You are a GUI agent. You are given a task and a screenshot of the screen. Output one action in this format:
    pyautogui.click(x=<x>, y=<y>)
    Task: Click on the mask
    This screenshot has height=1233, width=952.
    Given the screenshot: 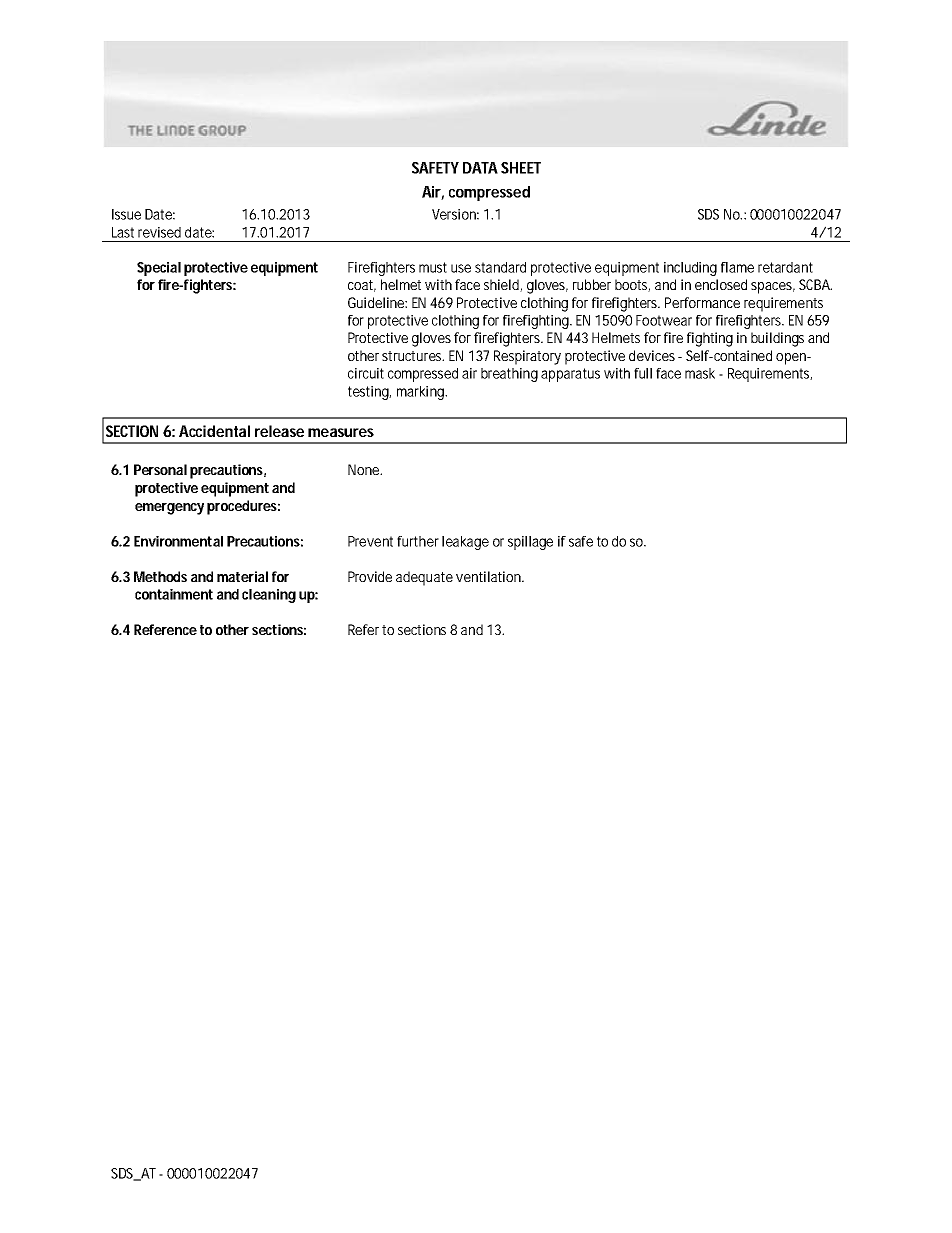 What is the action you would take?
    pyautogui.click(x=700, y=373)
